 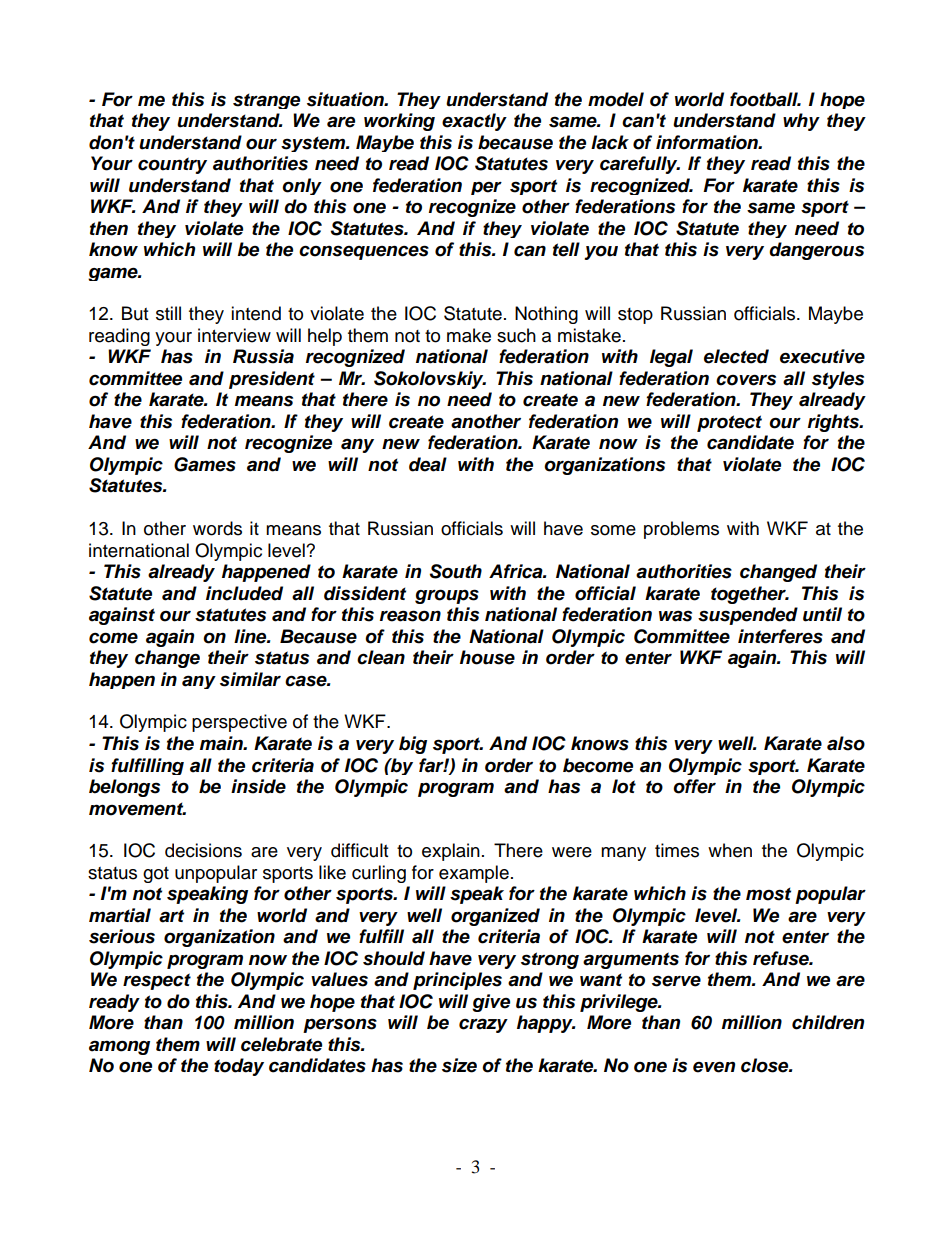 I want to click on today, so click(x=239, y=1067).
